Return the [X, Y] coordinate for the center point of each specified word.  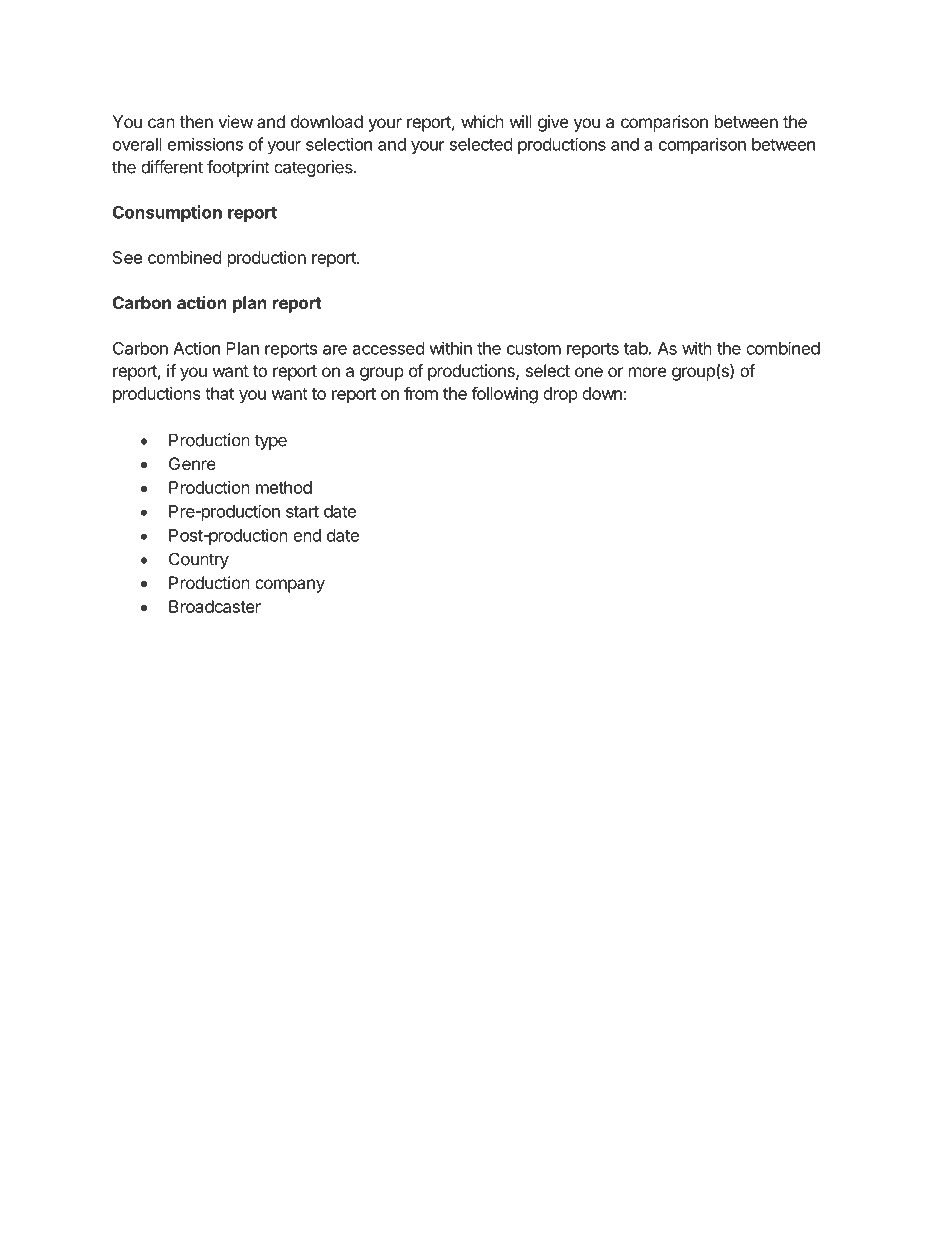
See [127, 257]
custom [534, 349]
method [284, 487]
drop [560, 395]
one [589, 372]
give [553, 123]
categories [314, 168]
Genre [192, 463]
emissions [205, 144]
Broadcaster [215, 606]
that [219, 393]
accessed [388, 348]
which [482, 121]
